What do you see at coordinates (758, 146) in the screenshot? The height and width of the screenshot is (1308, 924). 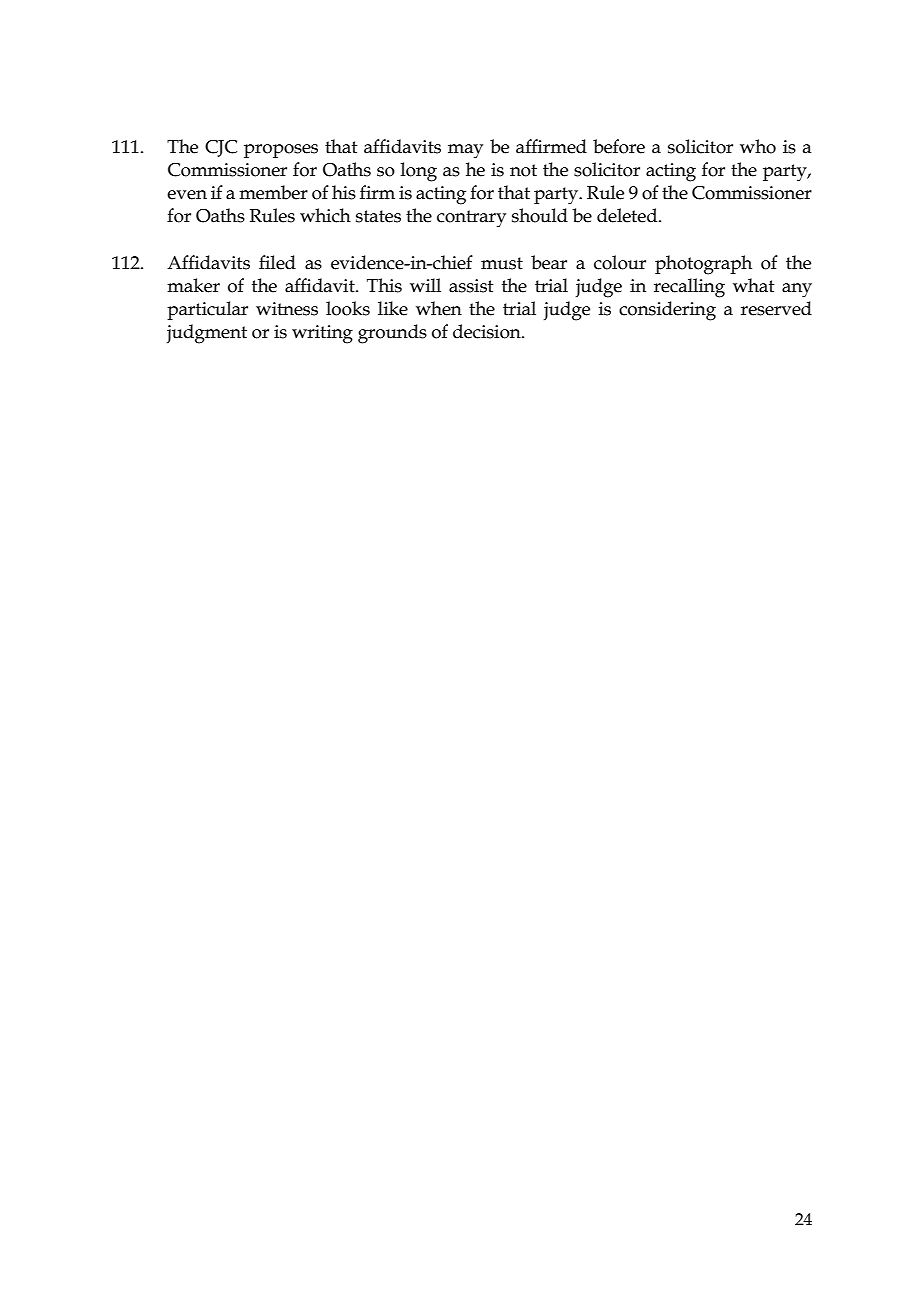 I see `who` at bounding box center [758, 146].
